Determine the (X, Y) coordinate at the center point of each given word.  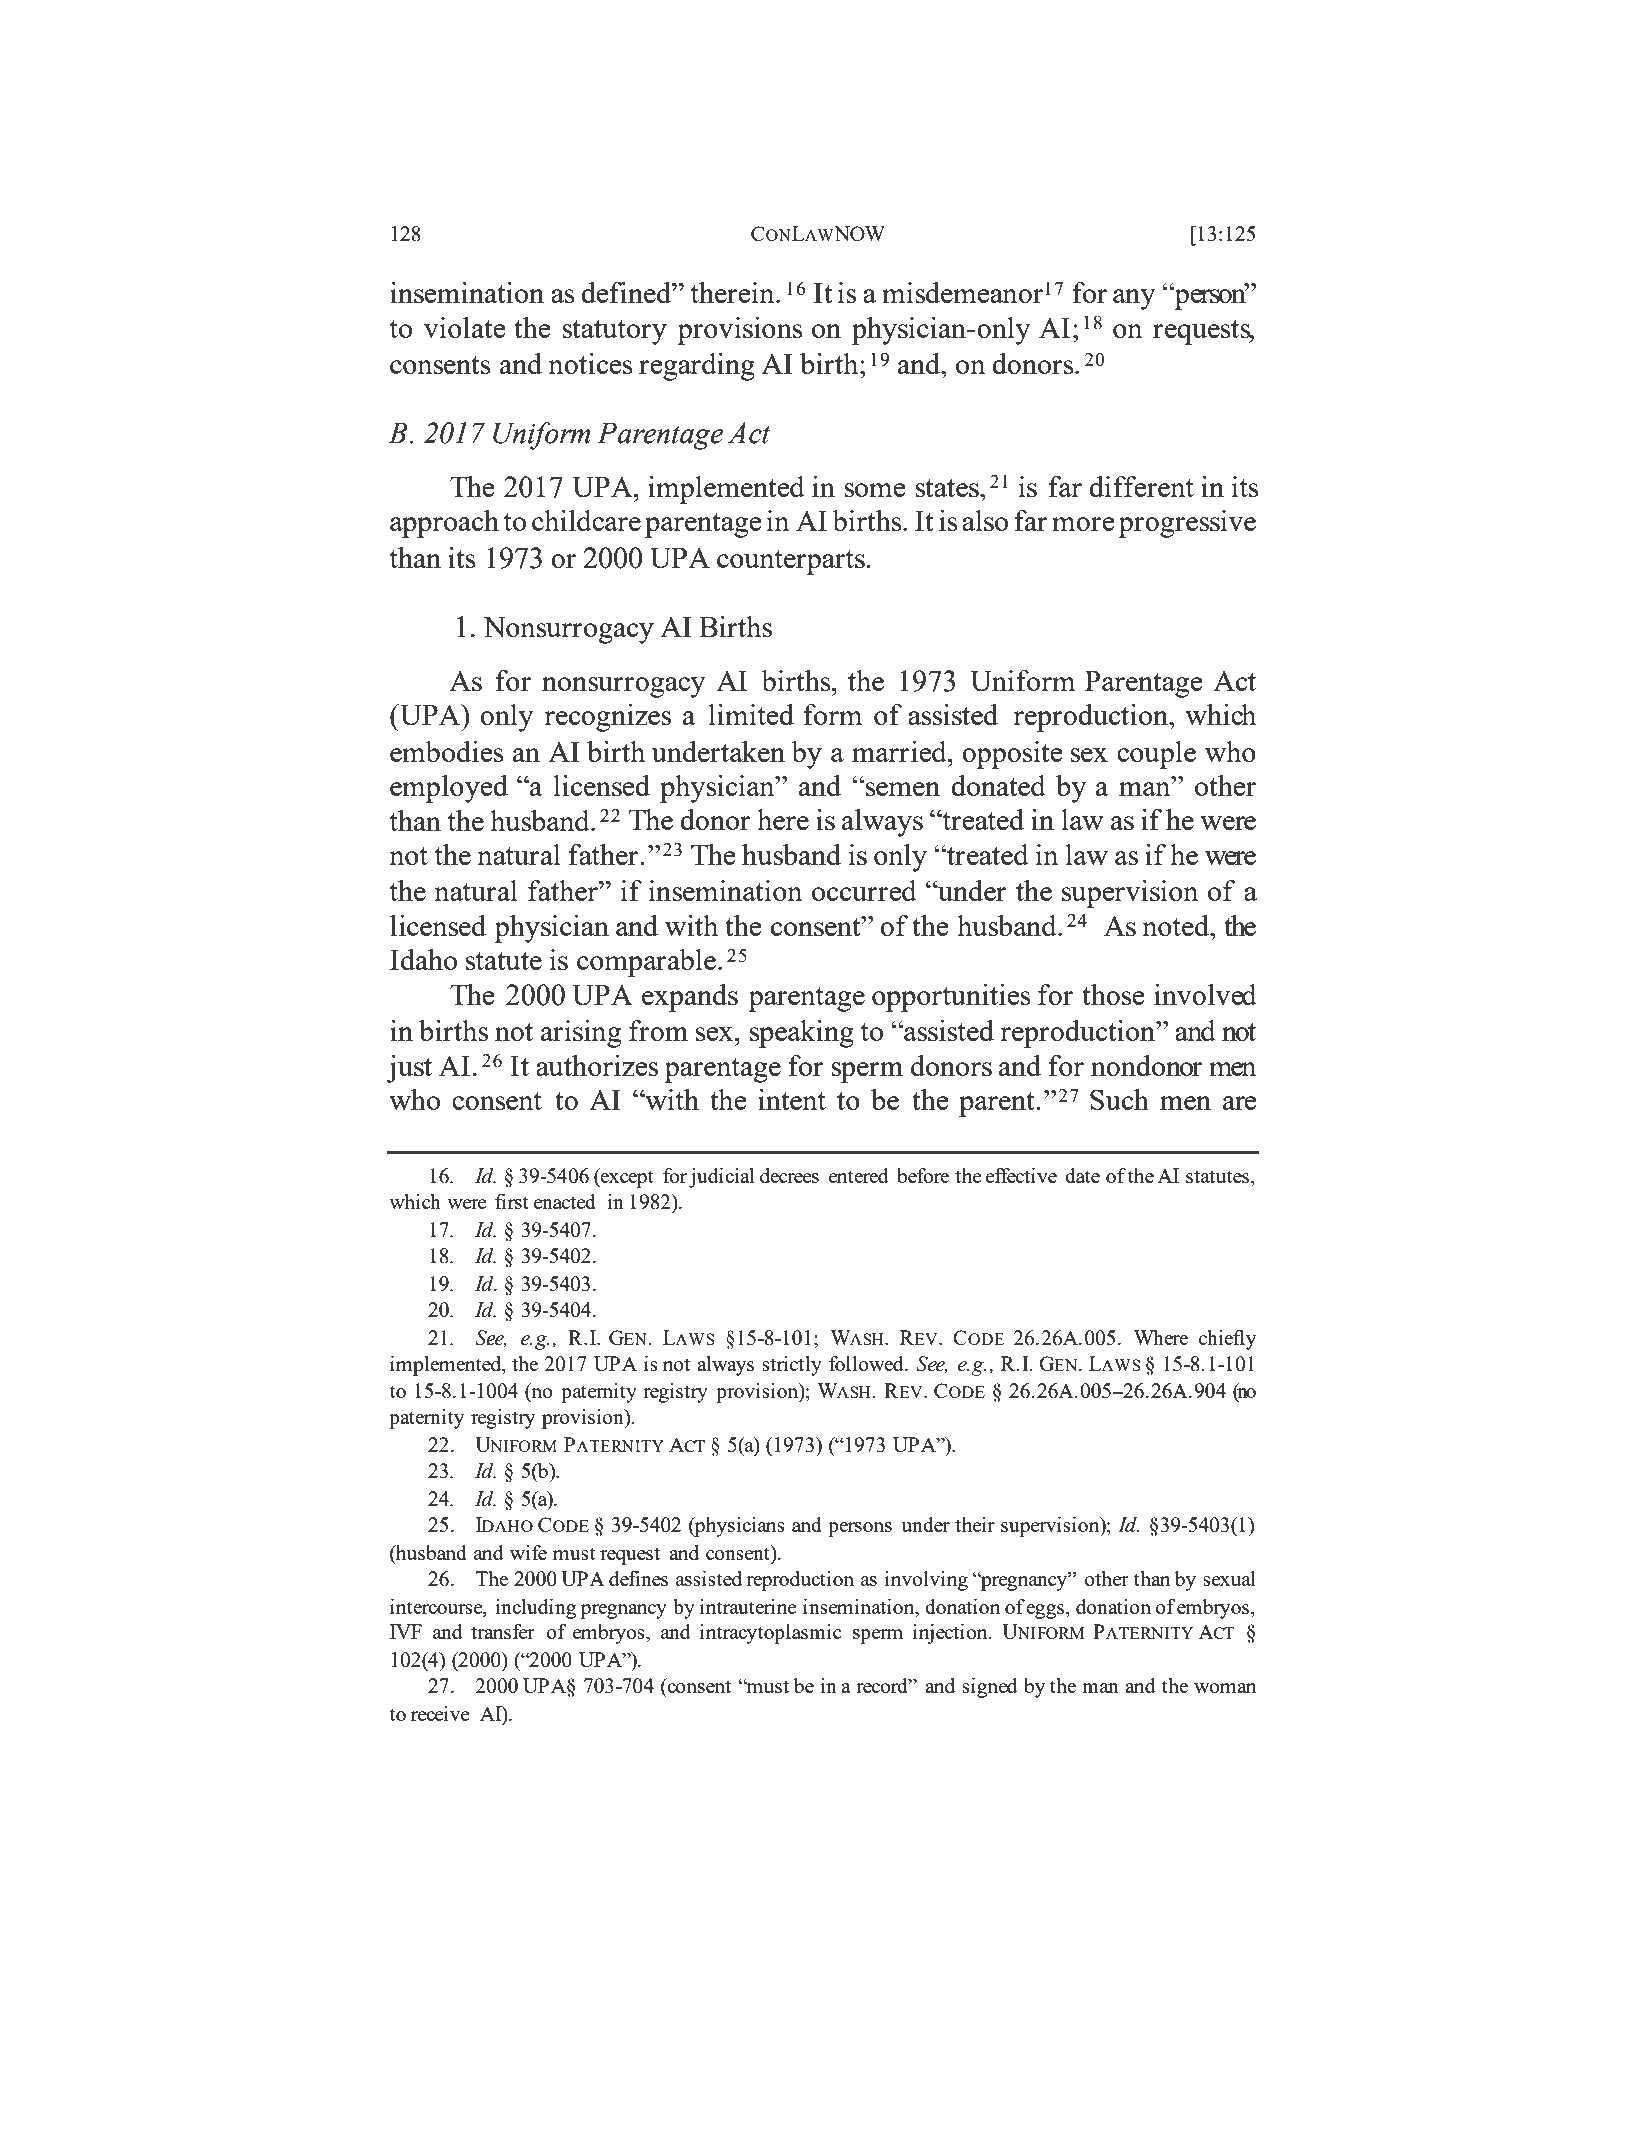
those (1113, 994)
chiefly (1227, 1340)
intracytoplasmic (771, 1634)
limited (751, 714)
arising (581, 1034)
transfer (503, 1631)
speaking (802, 1034)
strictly (792, 1366)
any (1134, 299)
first (512, 1201)
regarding (697, 367)
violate (465, 327)
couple (1156, 755)
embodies (447, 751)
